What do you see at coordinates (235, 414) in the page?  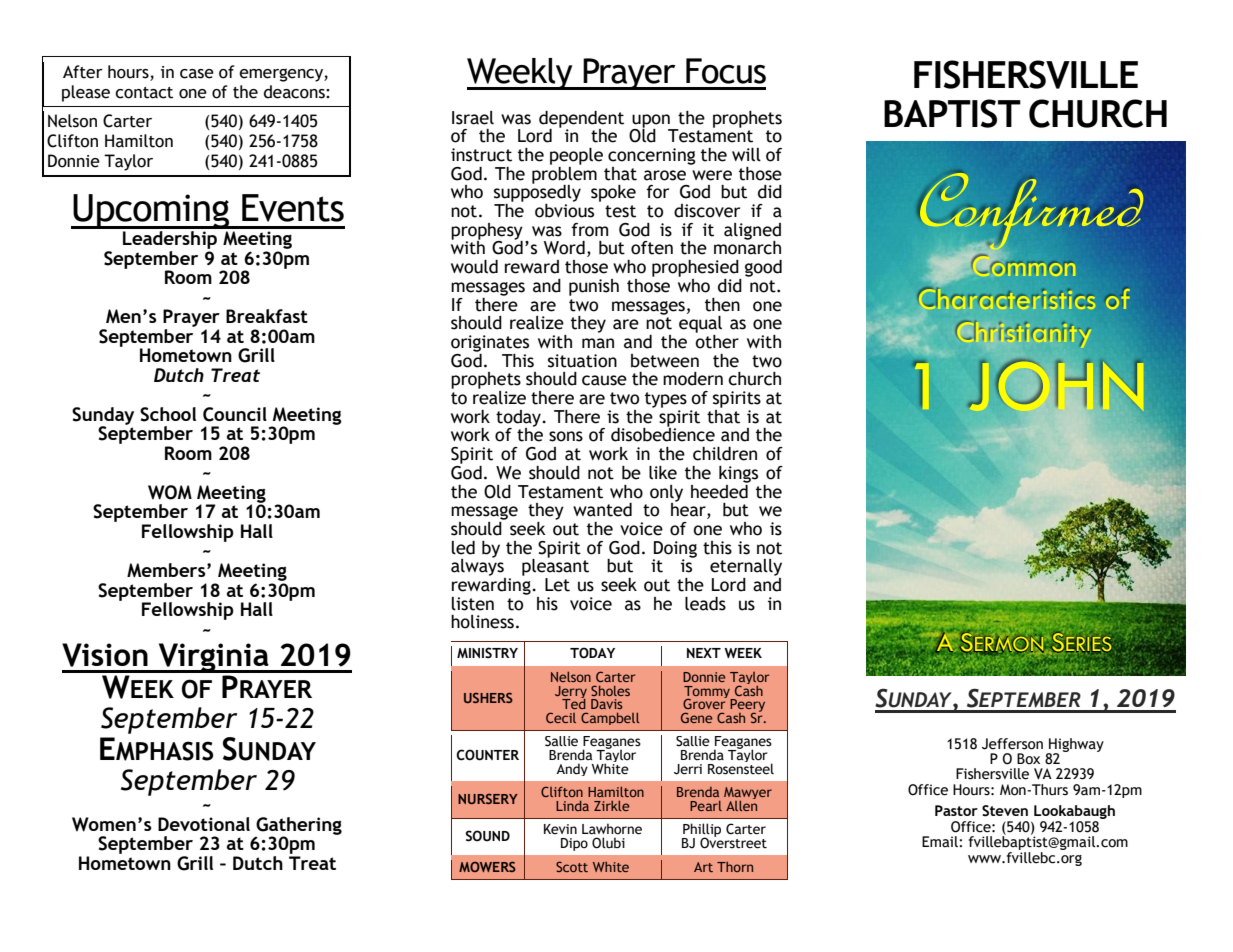 I see `Council` at bounding box center [235, 414].
